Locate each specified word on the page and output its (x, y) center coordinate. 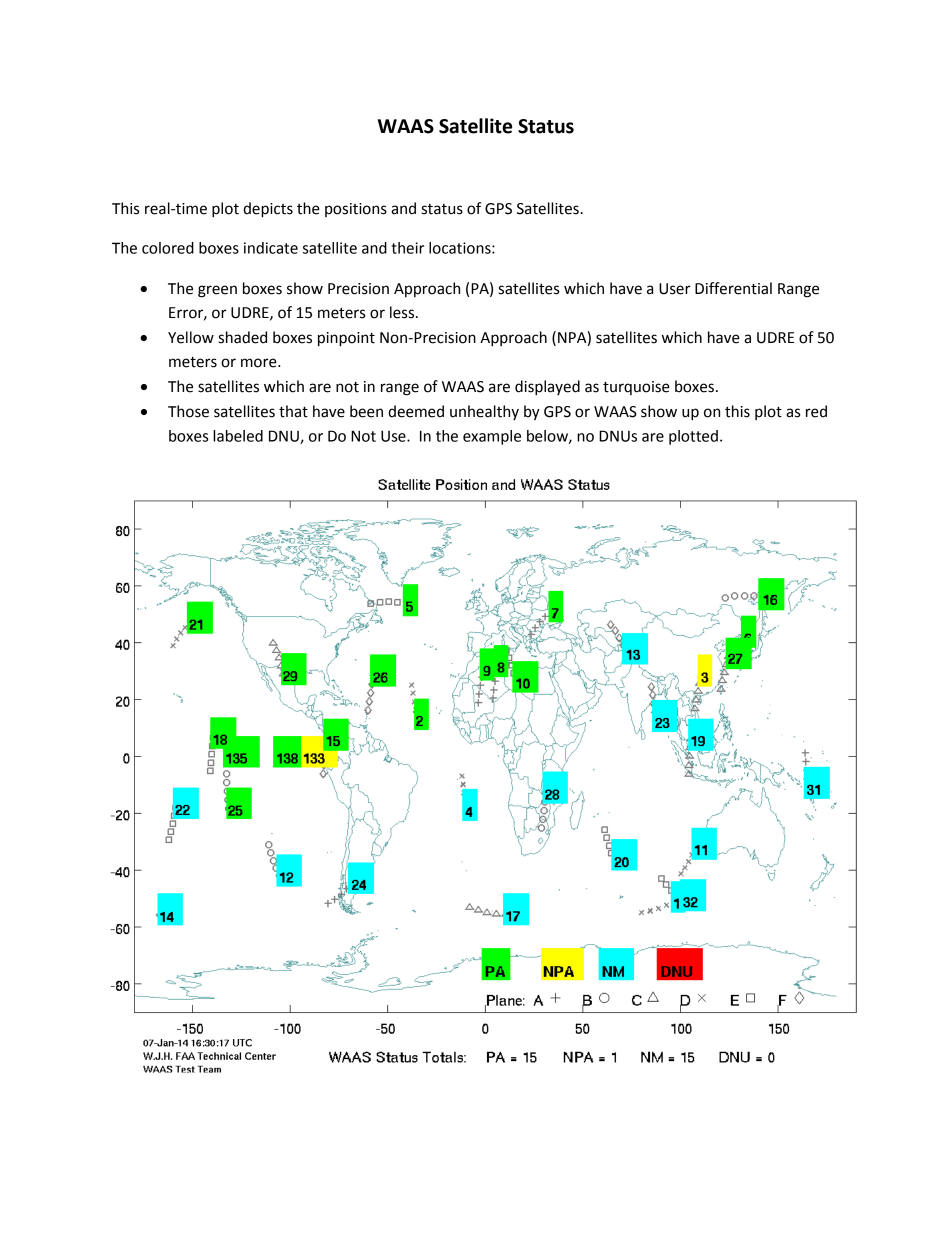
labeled (238, 436)
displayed (547, 388)
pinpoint (346, 339)
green (217, 291)
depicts (268, 210)
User (675, 289)
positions (356, 210)
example (492, 437)
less (403, 312)
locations (461, 248)
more (260, 363)
